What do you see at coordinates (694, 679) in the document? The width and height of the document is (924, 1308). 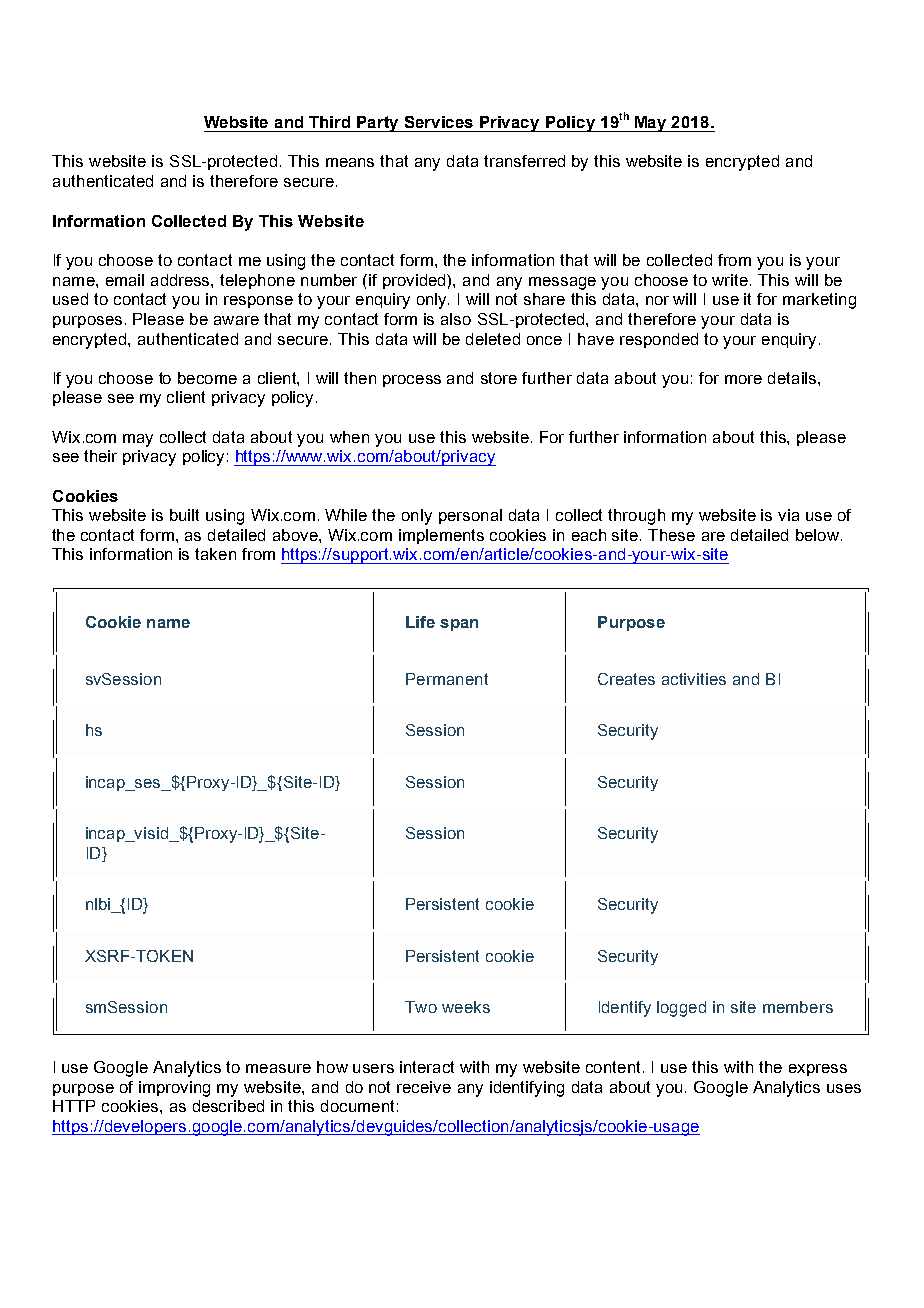 I see `activities` at bounding box center [694, 679].
